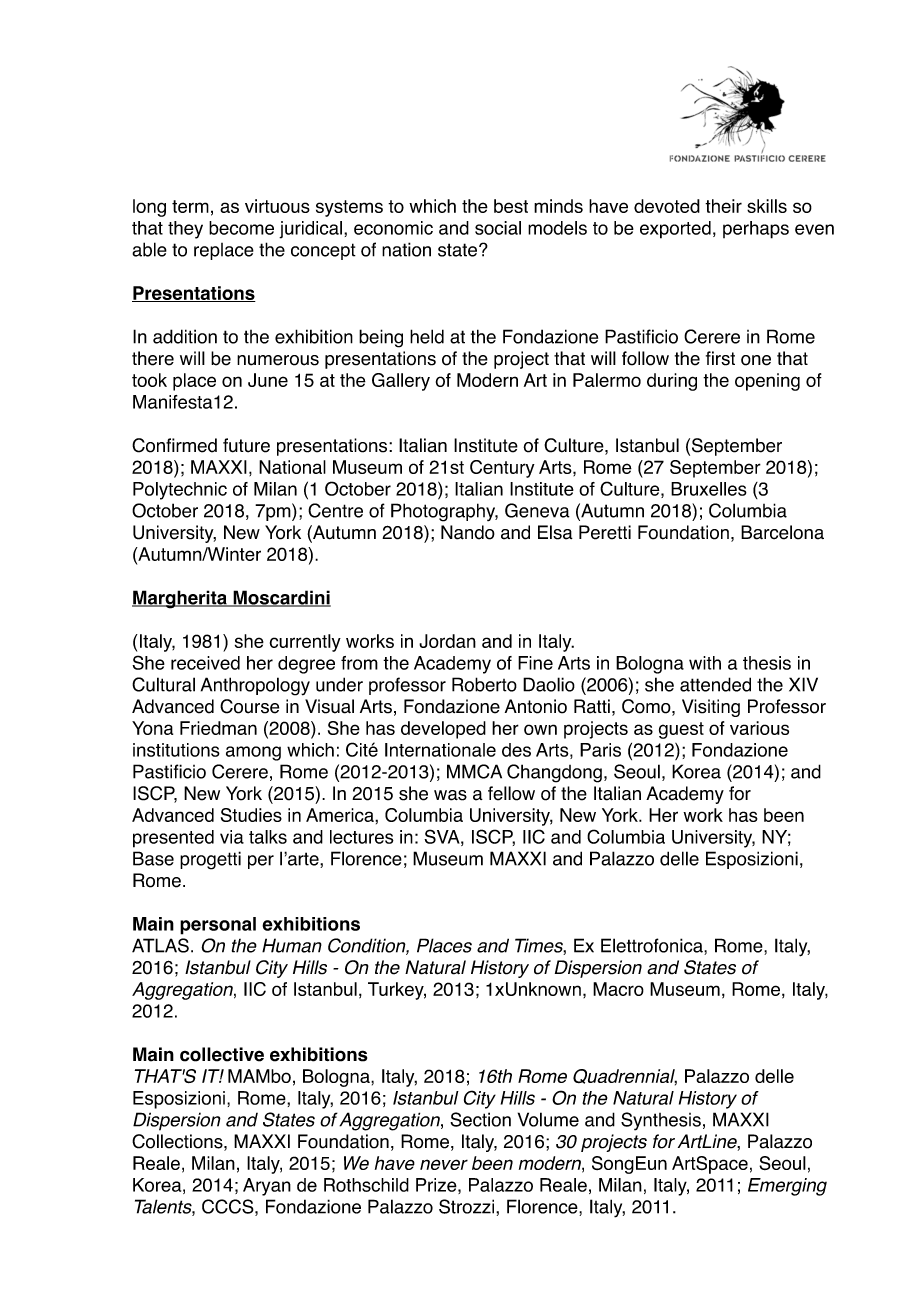 This screenshot has height=1308, width=924. Describe the element at coordinates (618, 989) in the screenshot. I see `Macro` at that location.
